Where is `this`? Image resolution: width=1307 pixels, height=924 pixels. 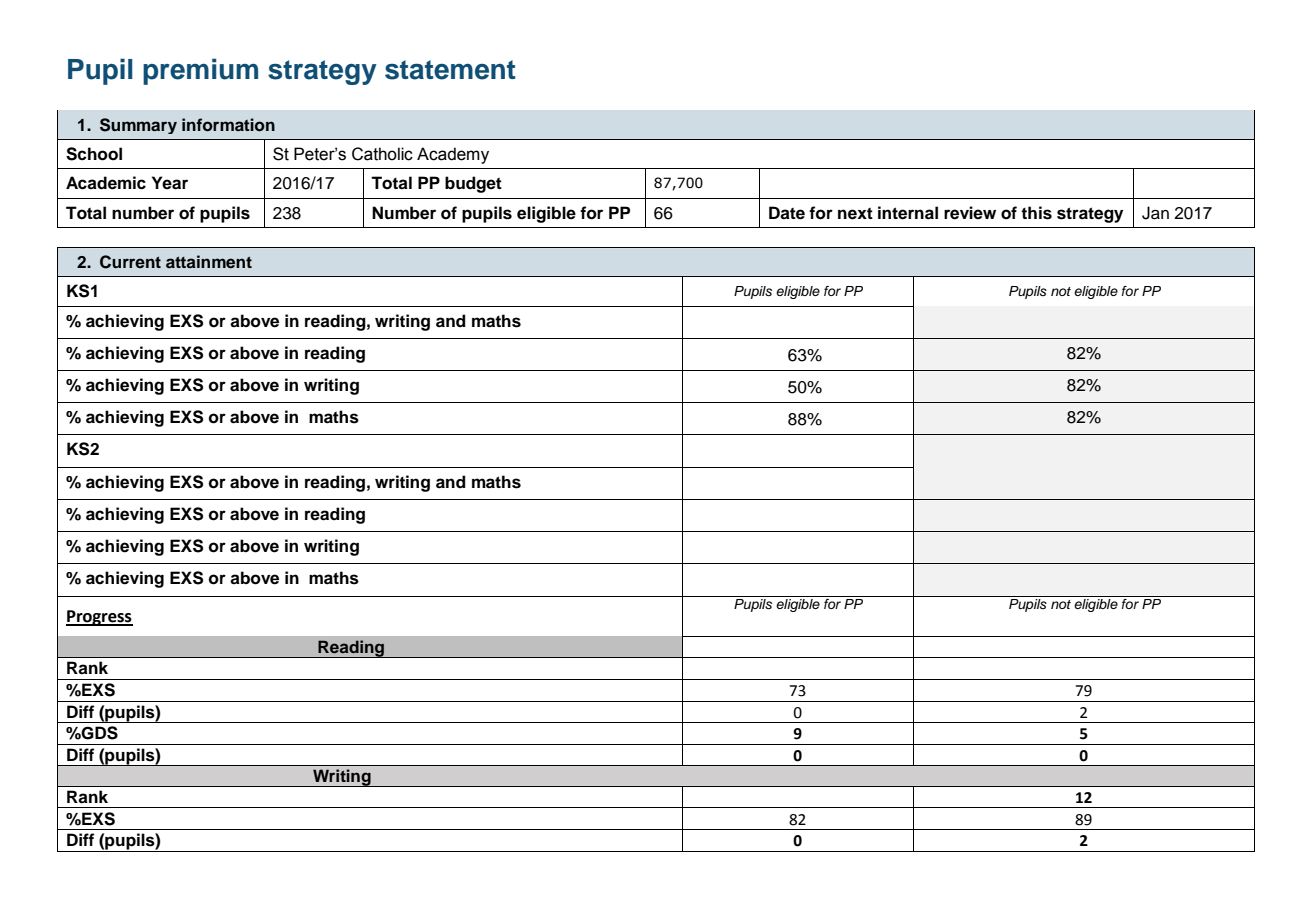 this is located at coordinates (1036, 213).
